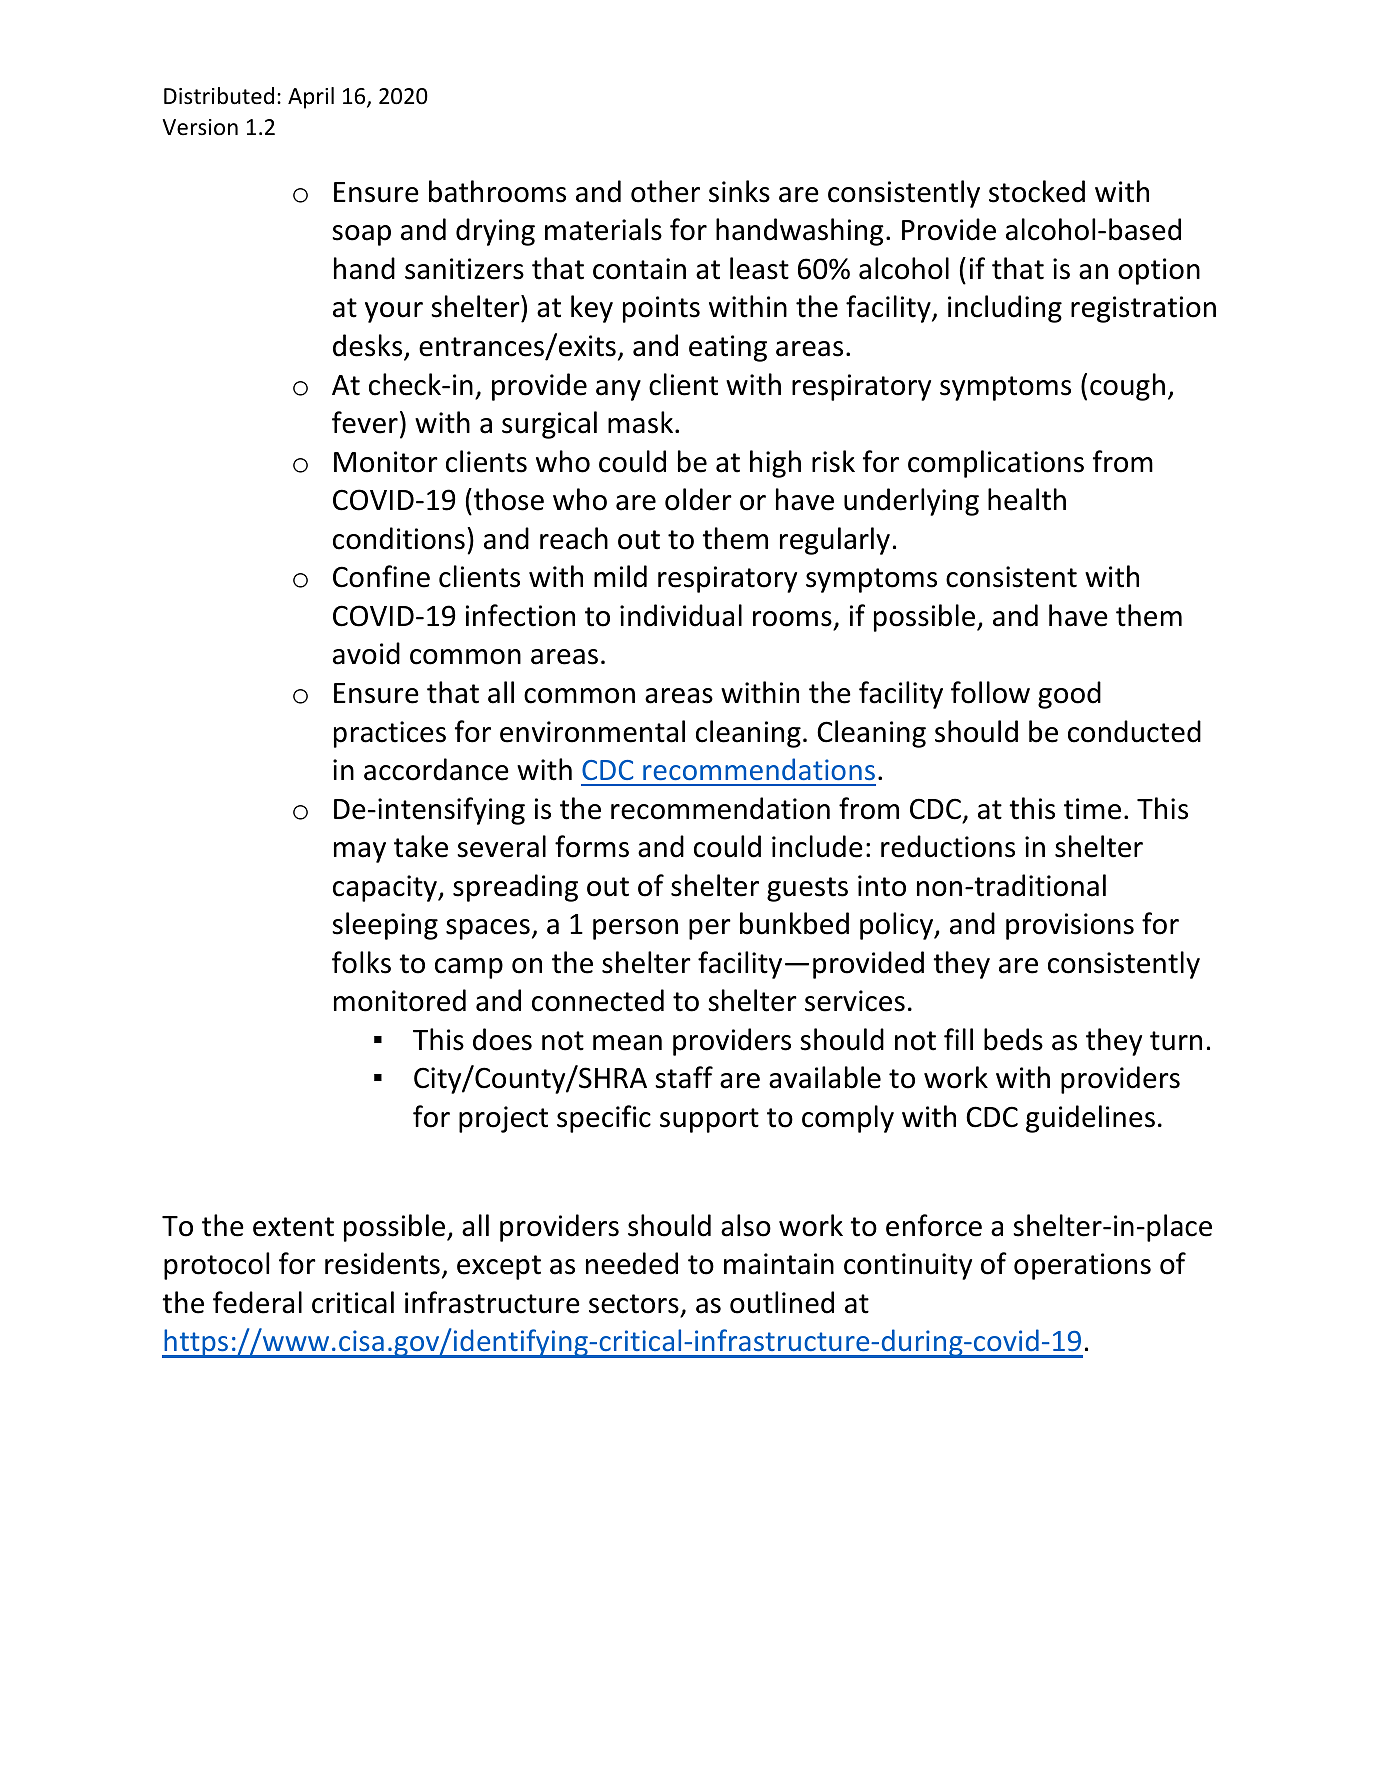 This screenshot has height=1787, width=1381. Describe the element at coordinates (665, 191) in the screenshot. I see `other` at that location.
